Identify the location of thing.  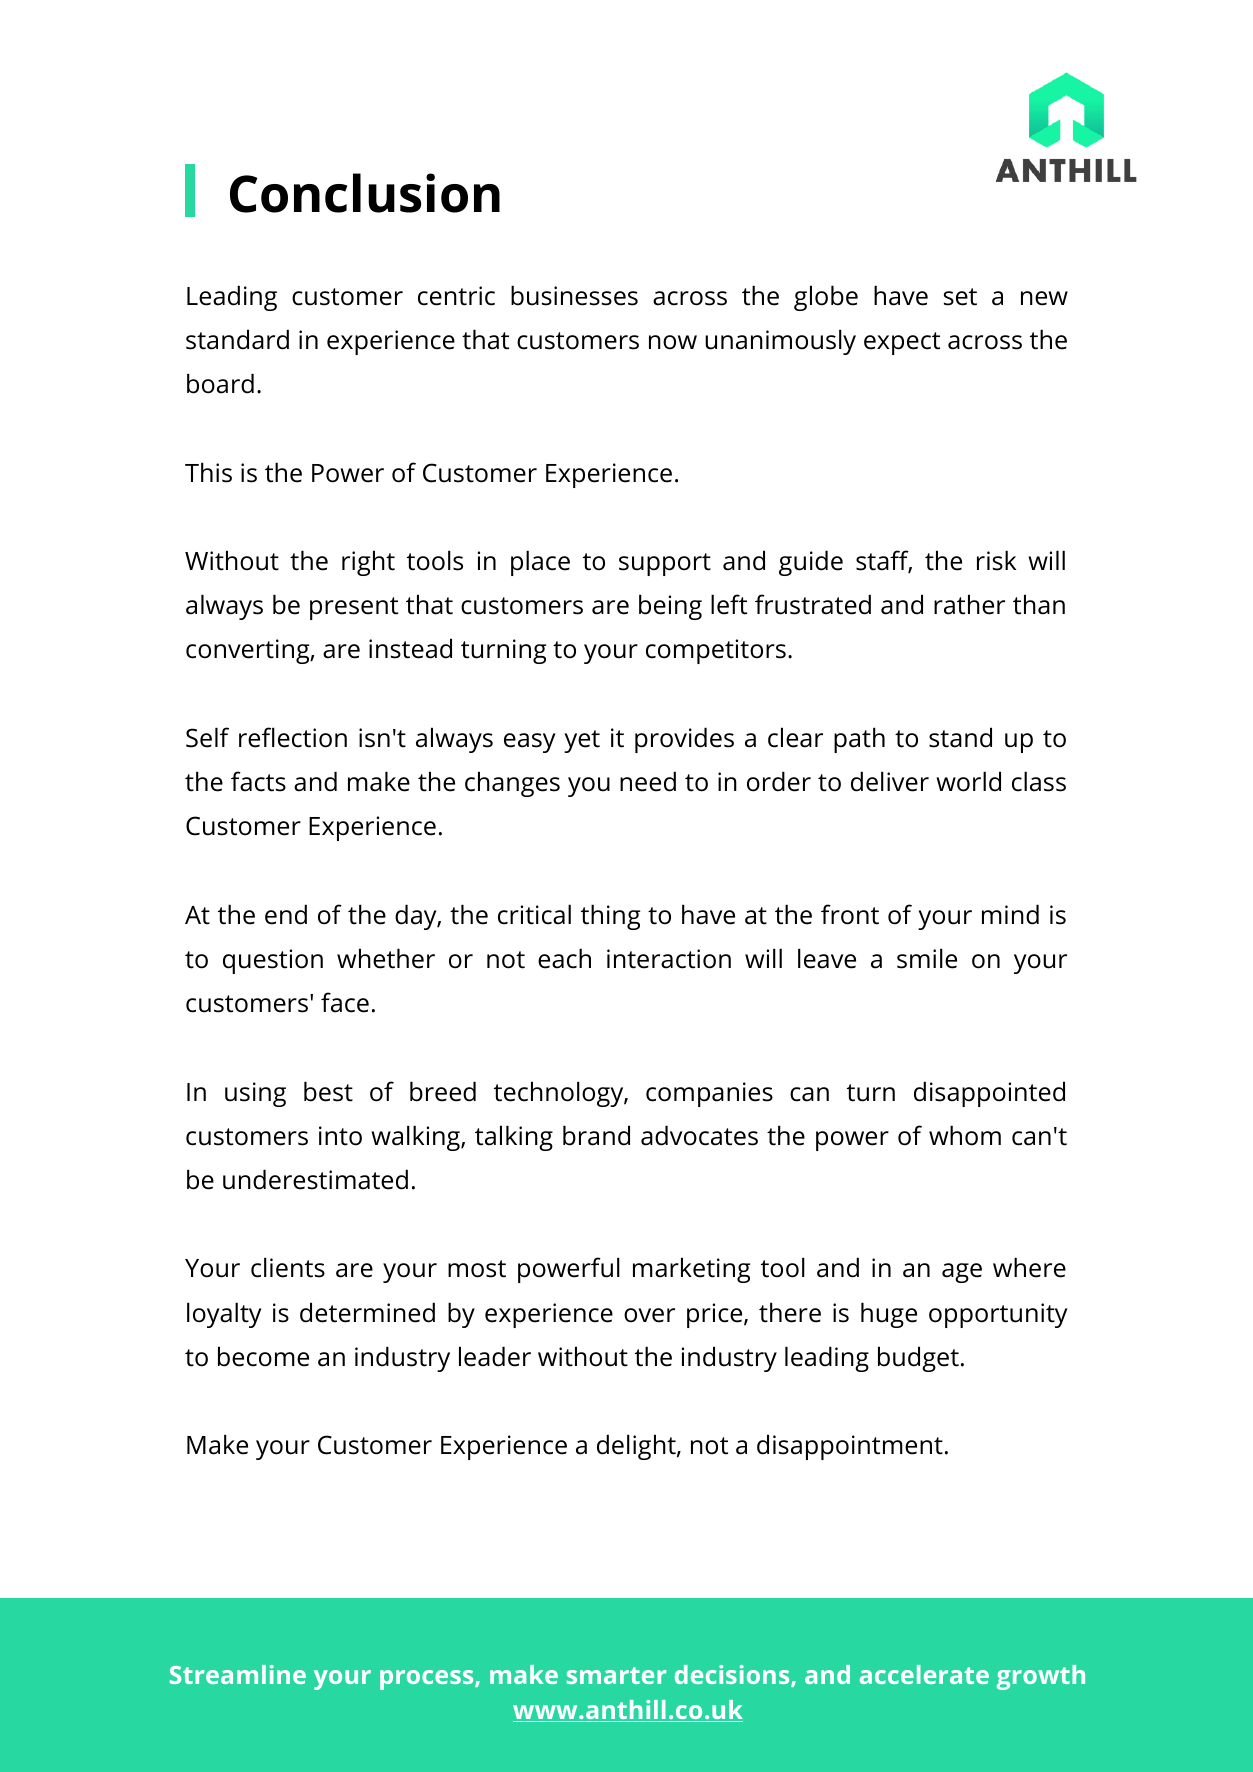
(610, 917).
